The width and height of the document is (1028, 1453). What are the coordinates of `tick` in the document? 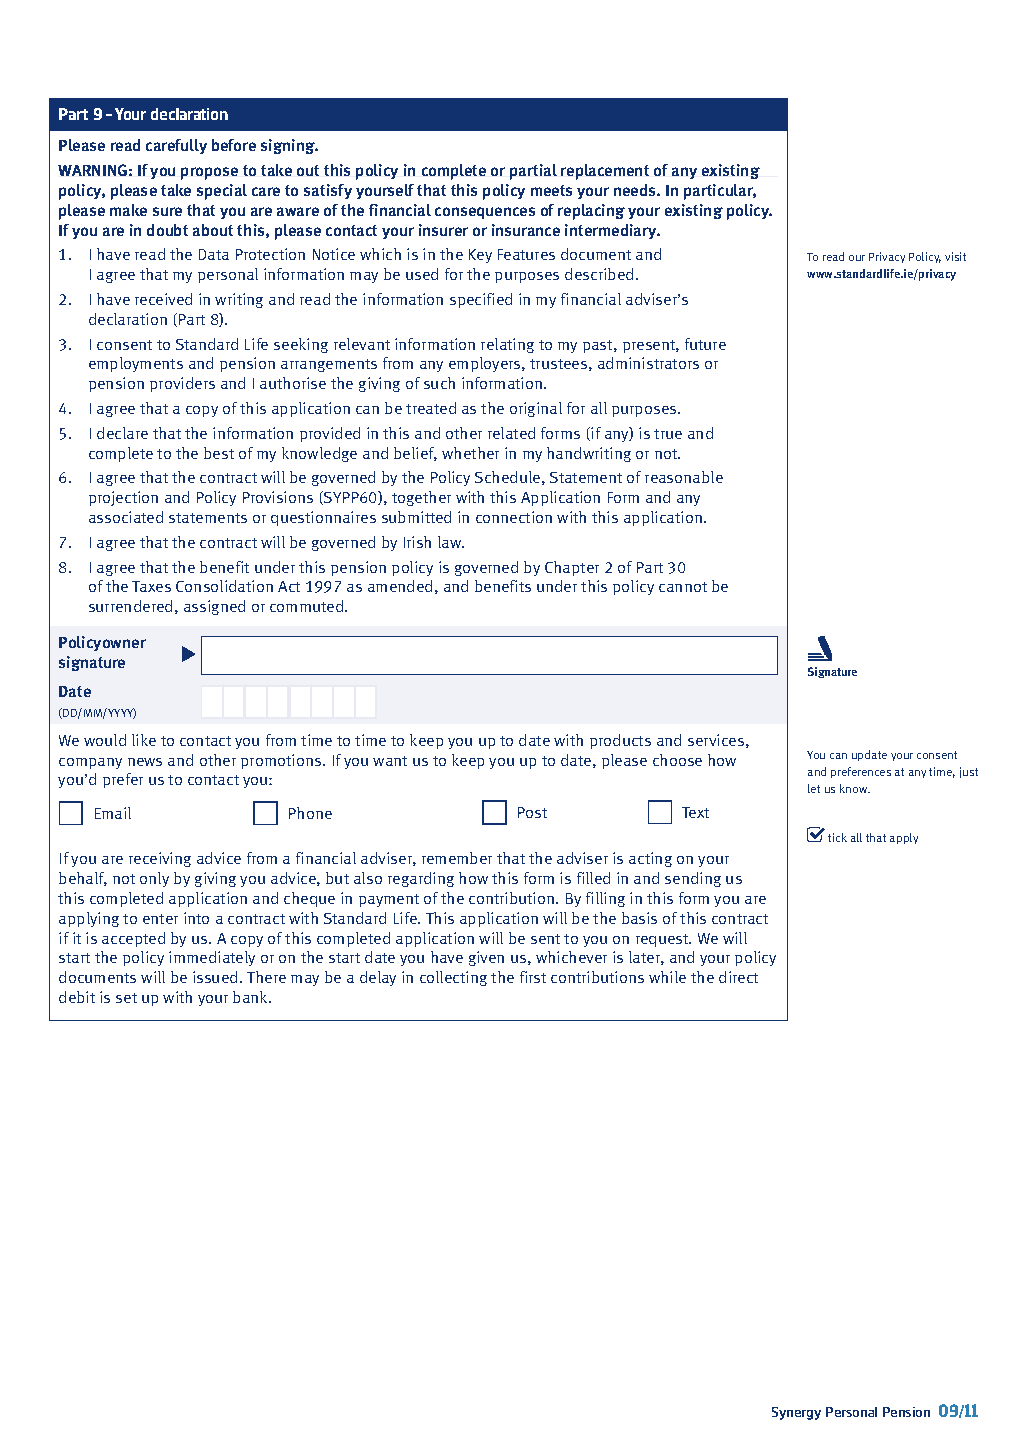 It's located at (837, 837).
